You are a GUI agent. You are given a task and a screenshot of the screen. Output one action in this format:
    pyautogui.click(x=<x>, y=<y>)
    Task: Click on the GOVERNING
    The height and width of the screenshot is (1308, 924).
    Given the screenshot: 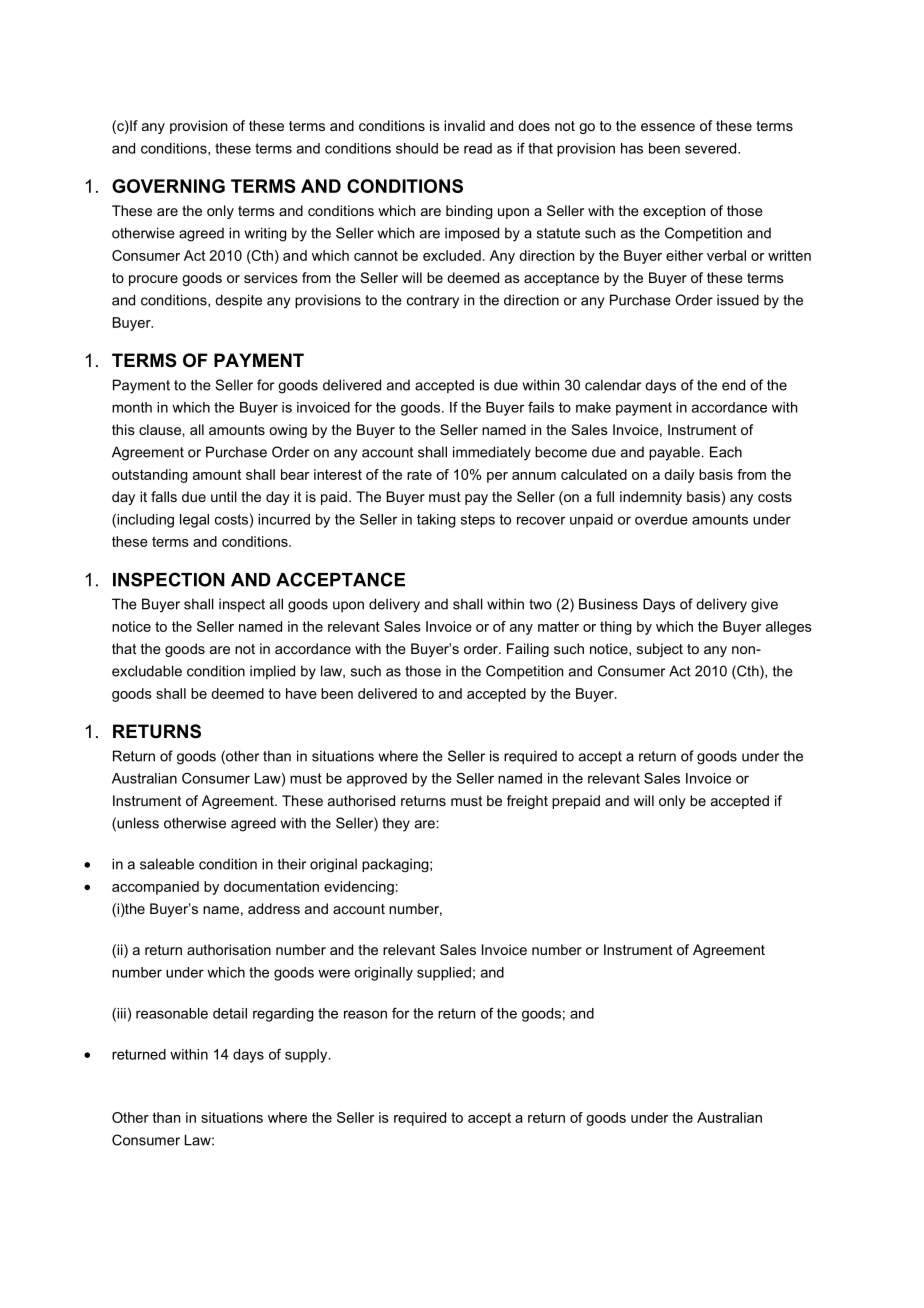 What is the action you would take?
    pyautogui.click(x=168, y=186)
